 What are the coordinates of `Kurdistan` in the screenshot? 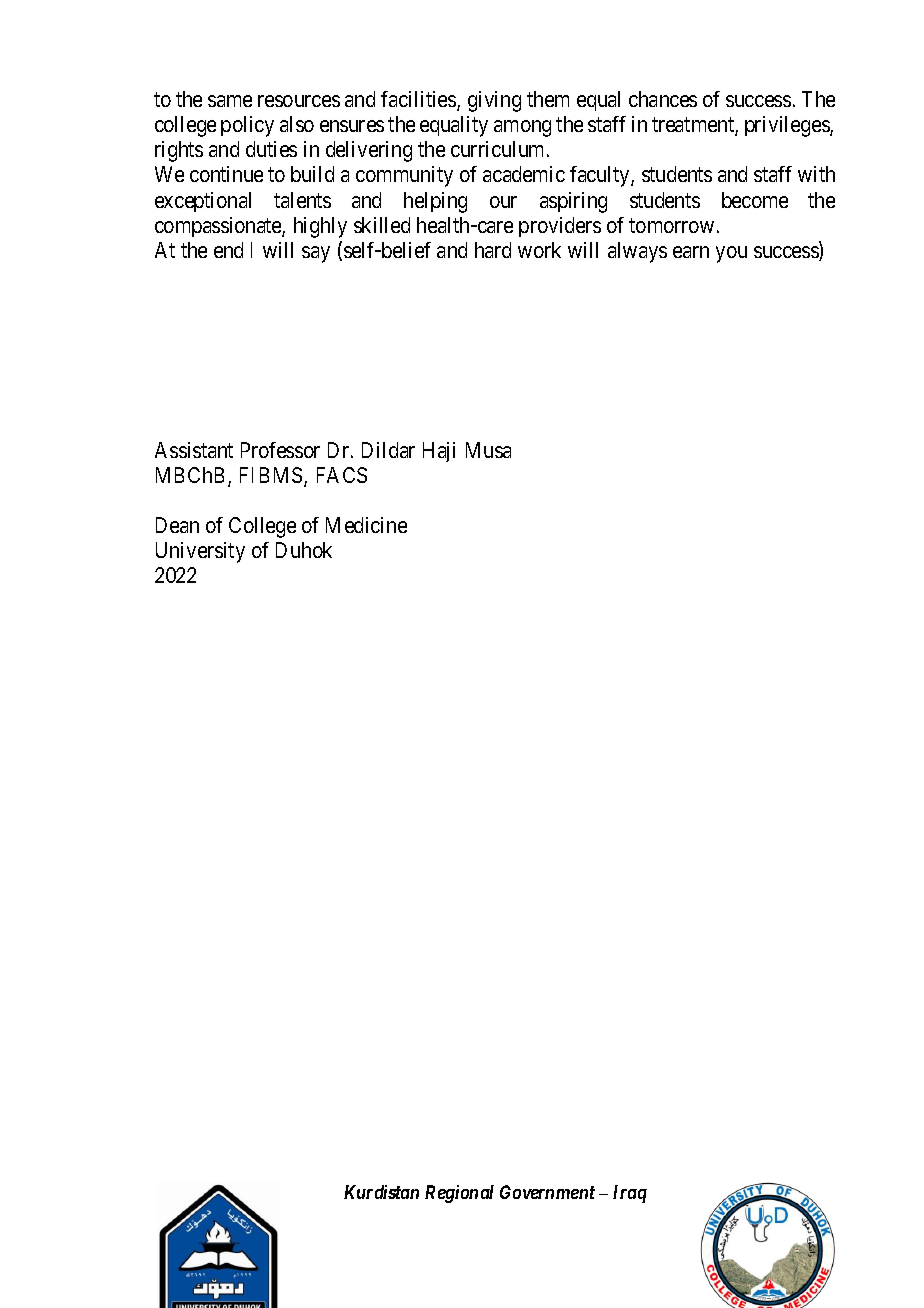 It's located at (381, 1192).
